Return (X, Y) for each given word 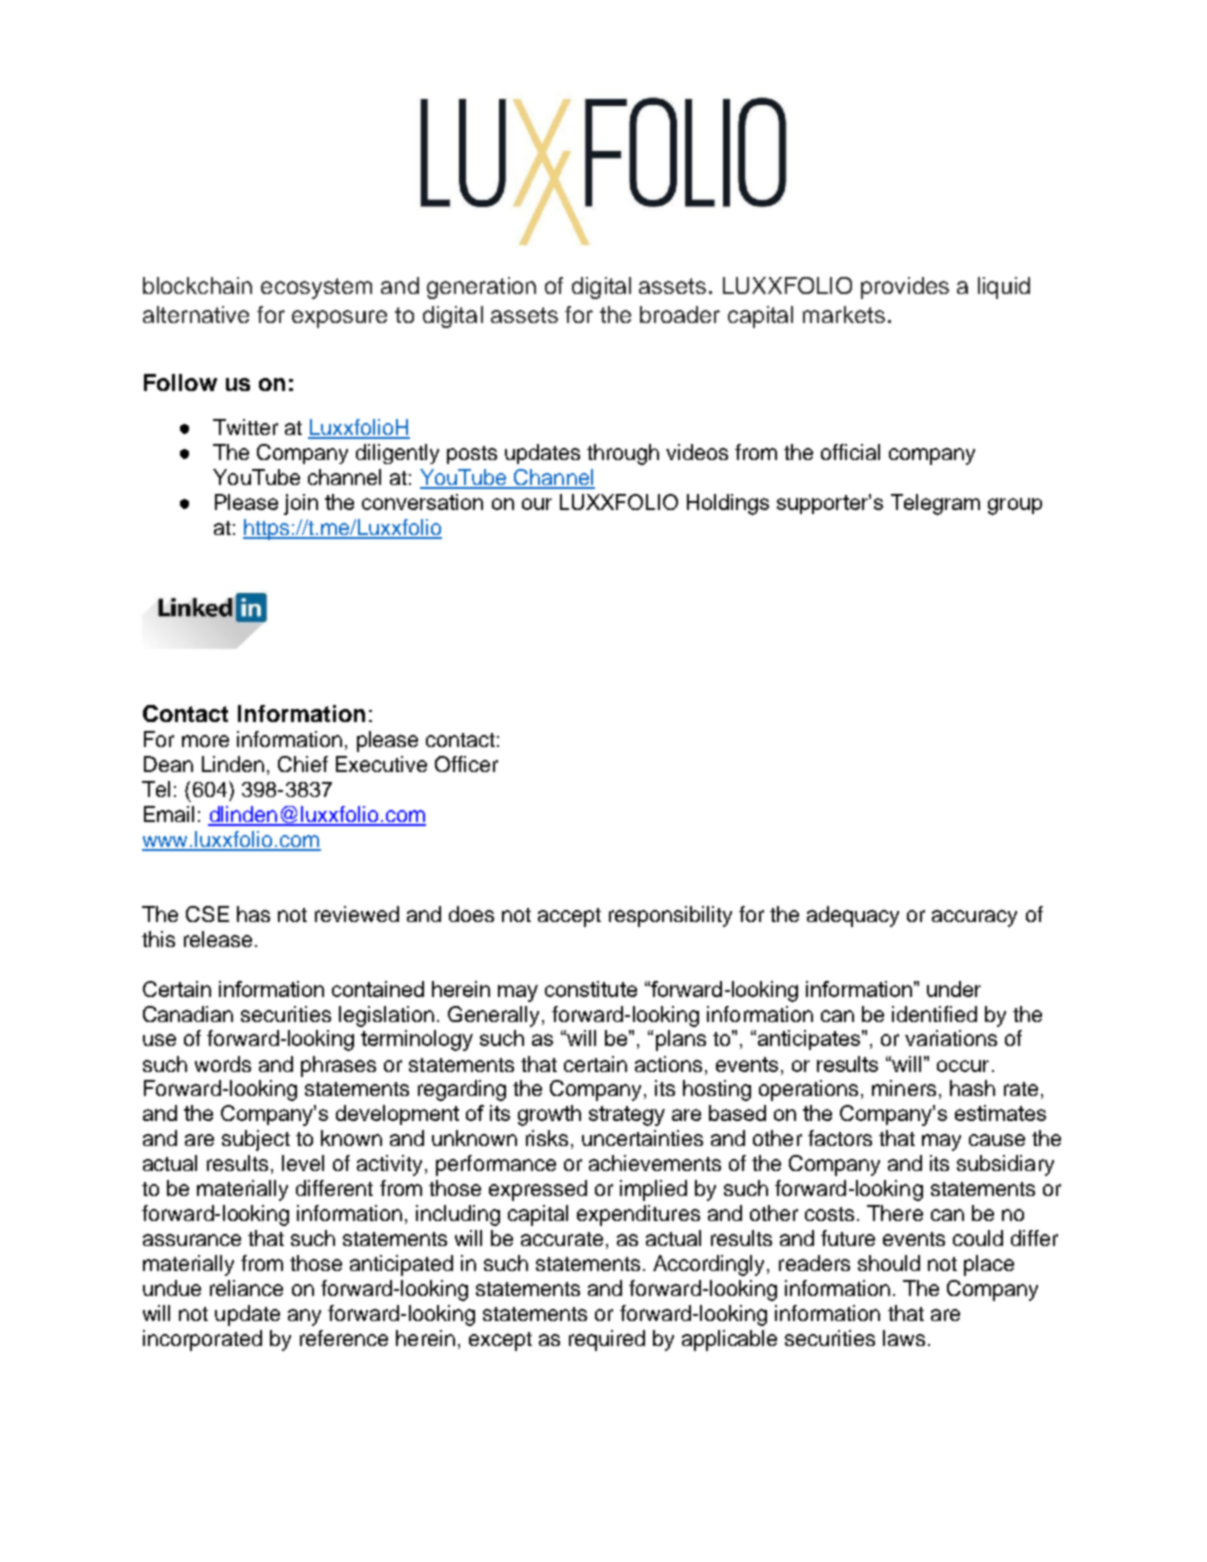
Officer (466, 764)
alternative (196, 314)
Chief (303, 764)
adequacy (853, 916)
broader (680, 314)
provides (905, 288)
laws (904, 1338)
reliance (246, 1288)
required (607, 1340)
